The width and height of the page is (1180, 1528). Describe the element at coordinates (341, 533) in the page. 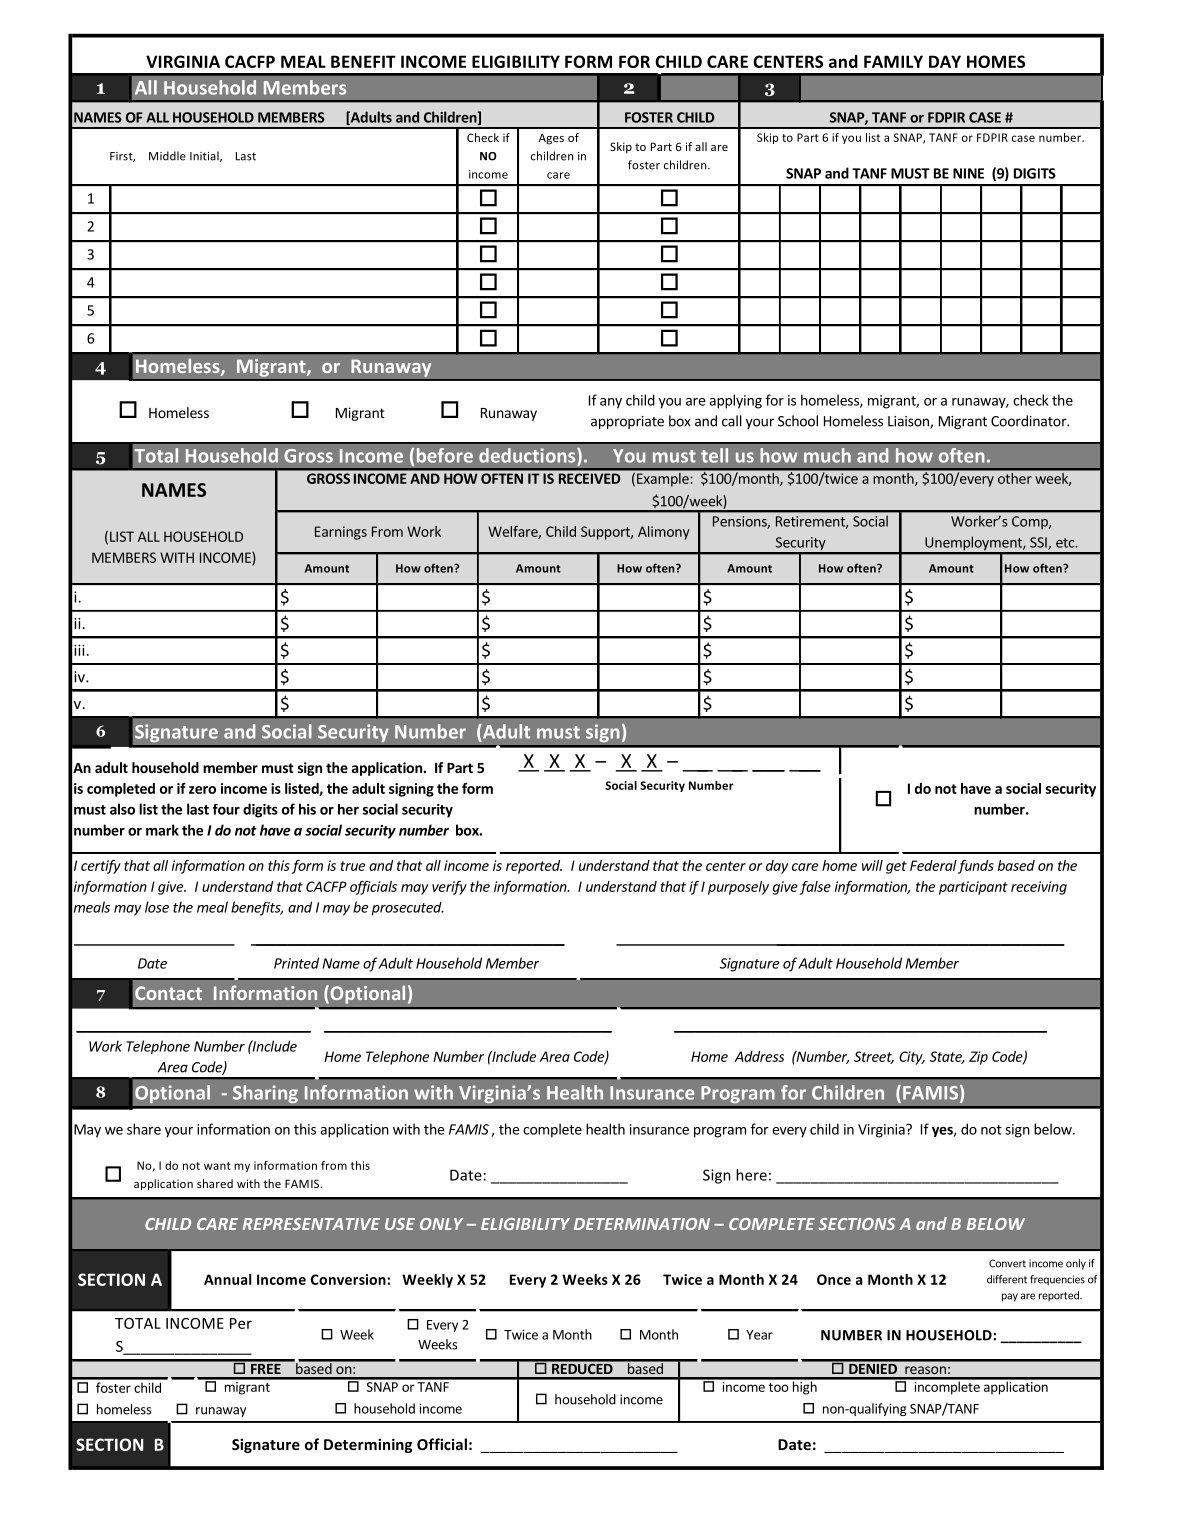

I see `Earnings` at that location.
